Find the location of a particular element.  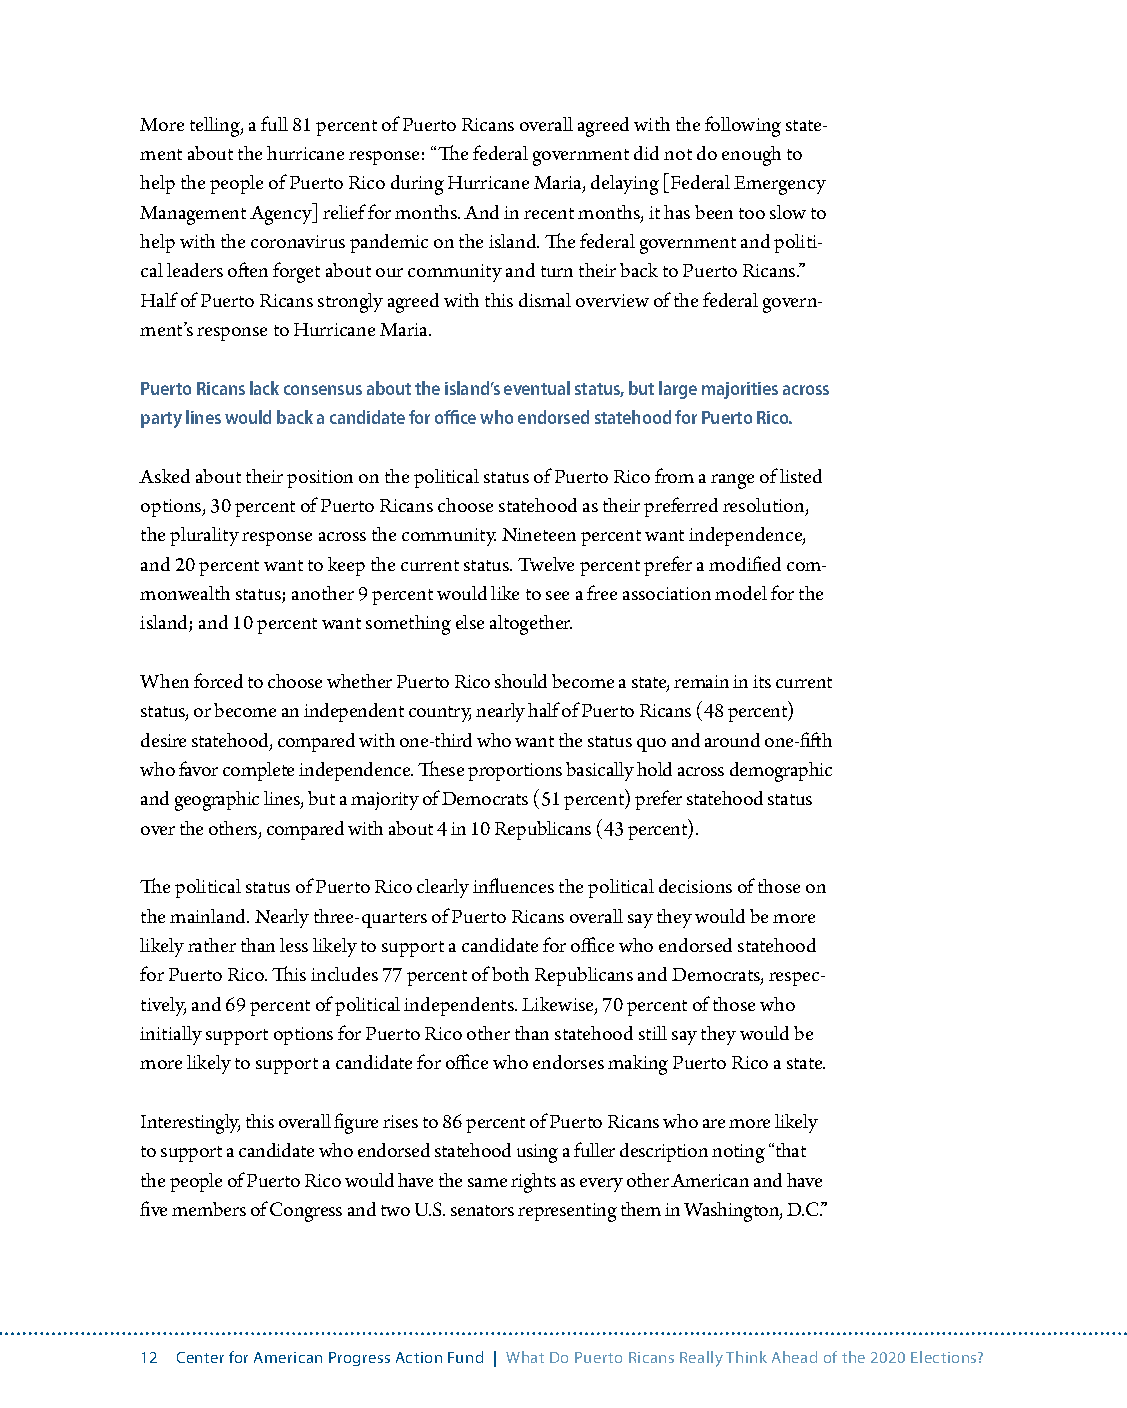

telling is located at coordinates (216, 127).
